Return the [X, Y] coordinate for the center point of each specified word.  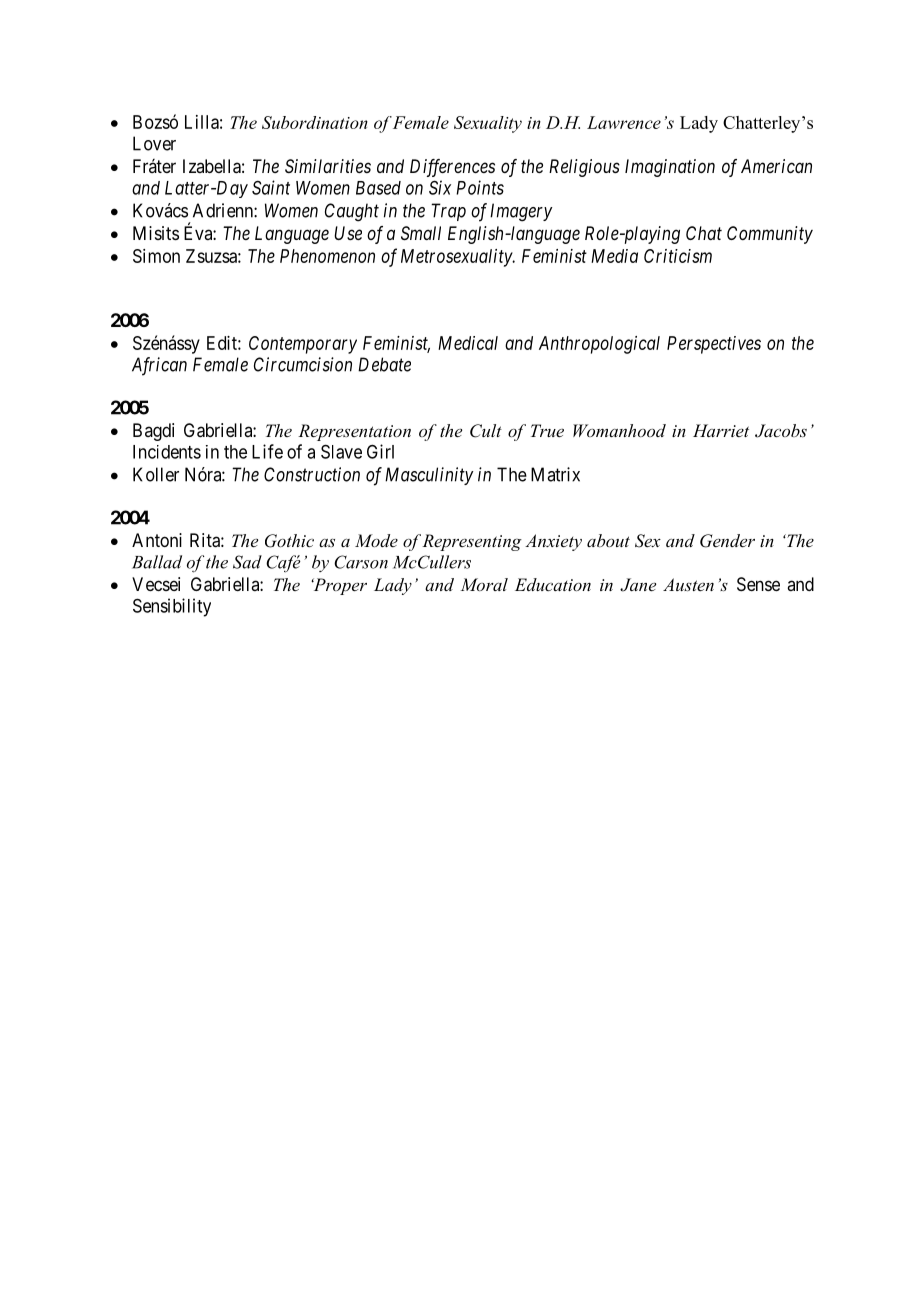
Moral [484, 584]
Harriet [721, 430]
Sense [758, 584]
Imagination [670, 168]
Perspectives [714, 345]
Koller [156, 474]
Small [421, 233]
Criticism [678, 256]
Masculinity [429, 476]
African [159, 366]
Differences [452, 168]
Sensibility [172, 607]
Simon [156, 256]
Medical [468, 343]
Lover [154, 143]
